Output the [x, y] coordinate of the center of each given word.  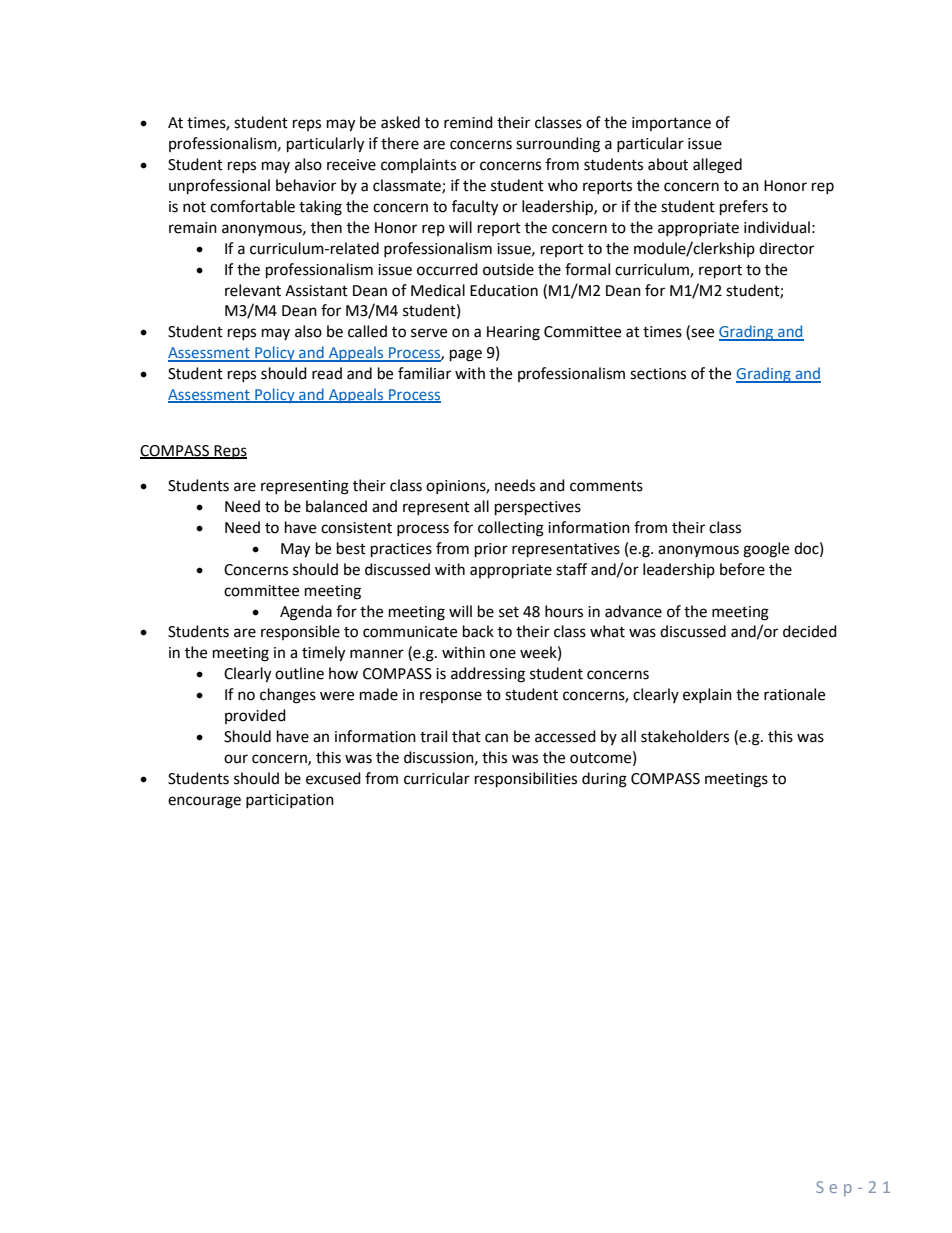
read [327, 373]
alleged [717, 166]
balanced [336, 506]
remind [468, 122]
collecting [511, 529]
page [466, 355]
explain [707, 695]
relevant [253, 290]
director [786, 248]
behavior [306, 185]
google [766, 550]
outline [299, 673]
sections [658, 374]
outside [508, 269]
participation [290, 801]
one [503, 654]
